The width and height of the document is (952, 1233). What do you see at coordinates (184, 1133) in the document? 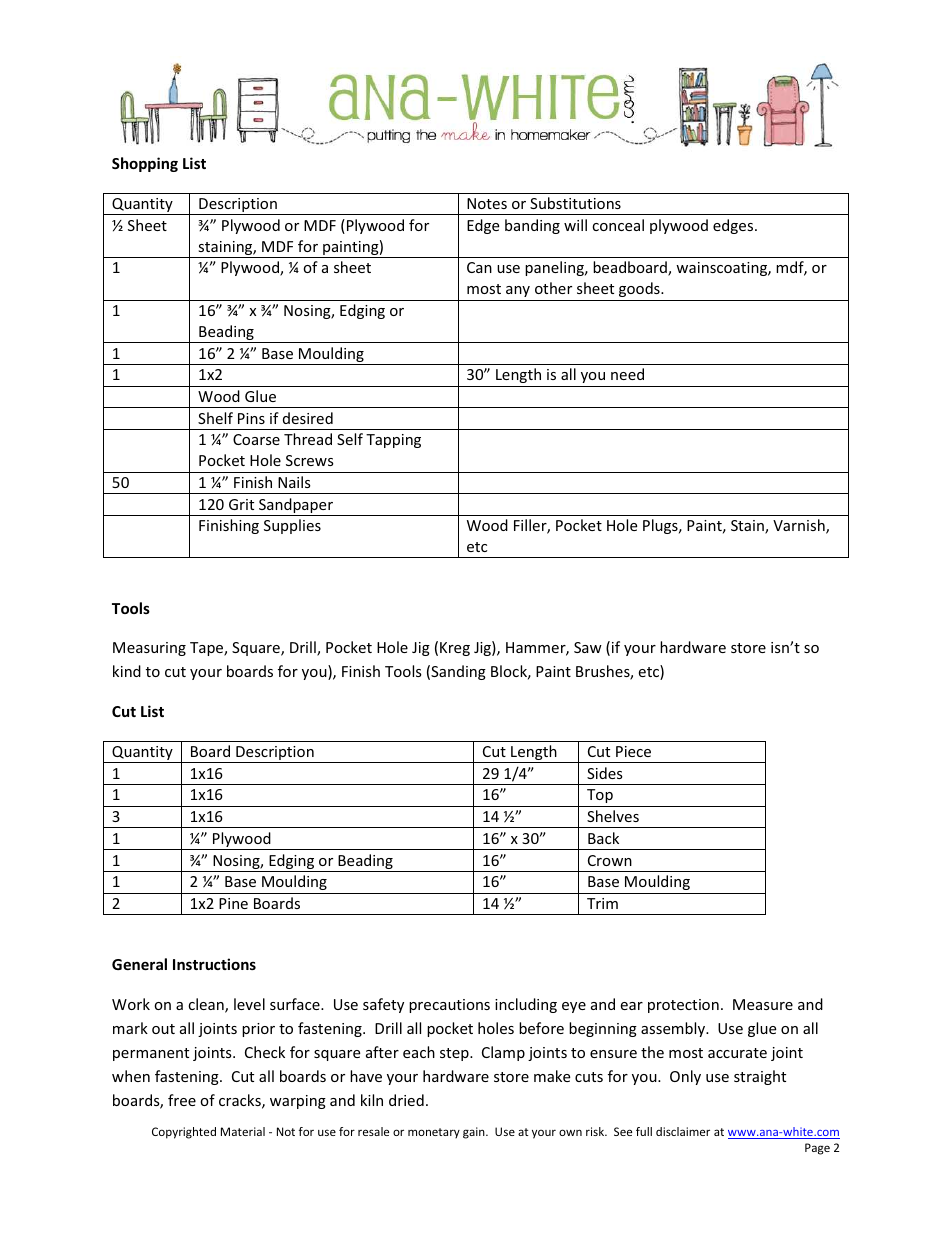
I see `Copyrighted` at bounding box center [184, 1133].
